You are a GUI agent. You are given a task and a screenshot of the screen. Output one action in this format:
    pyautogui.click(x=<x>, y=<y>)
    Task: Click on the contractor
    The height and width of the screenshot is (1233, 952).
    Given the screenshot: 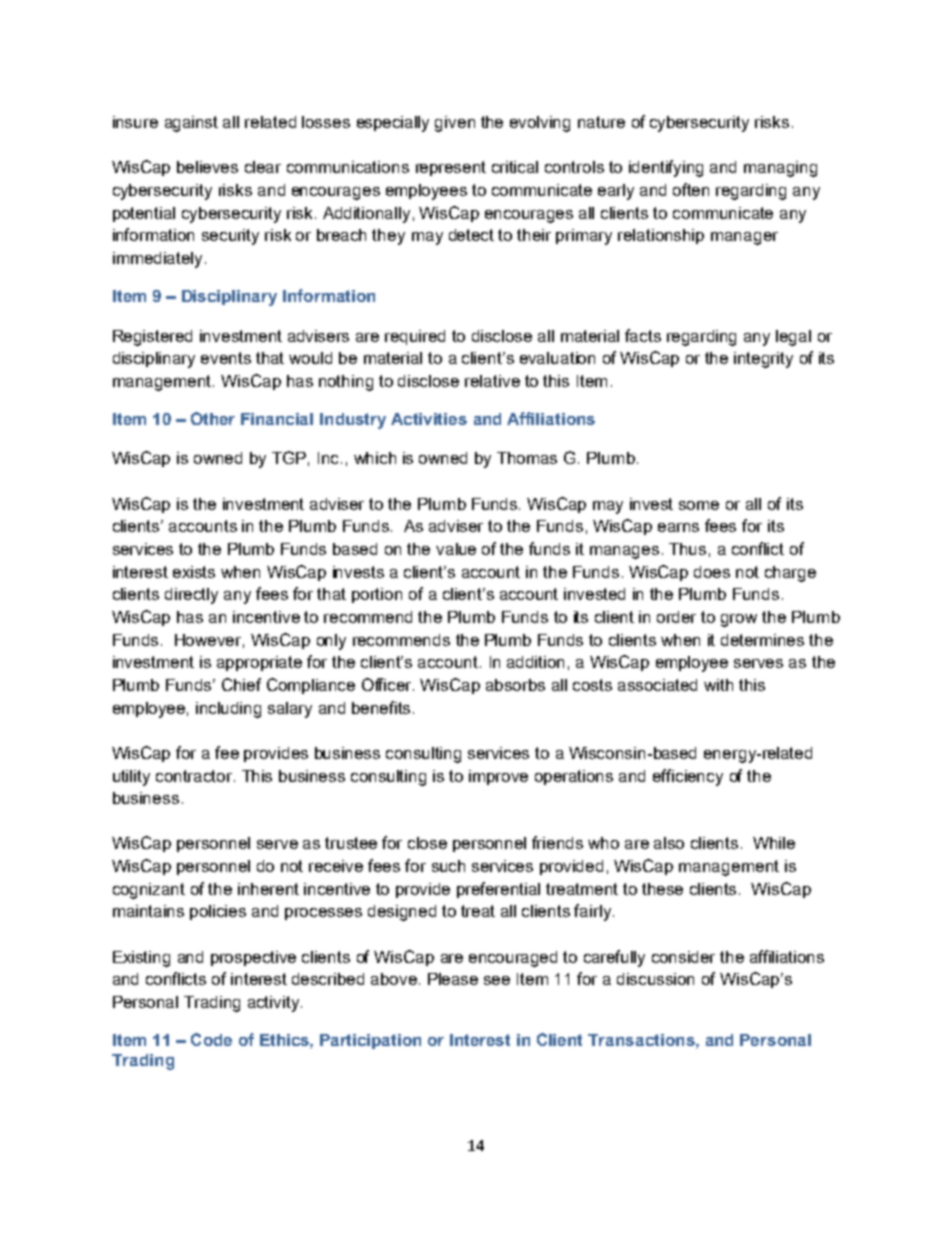 What is the action you would take?
    pyautogui.click(x=195, y=776)
